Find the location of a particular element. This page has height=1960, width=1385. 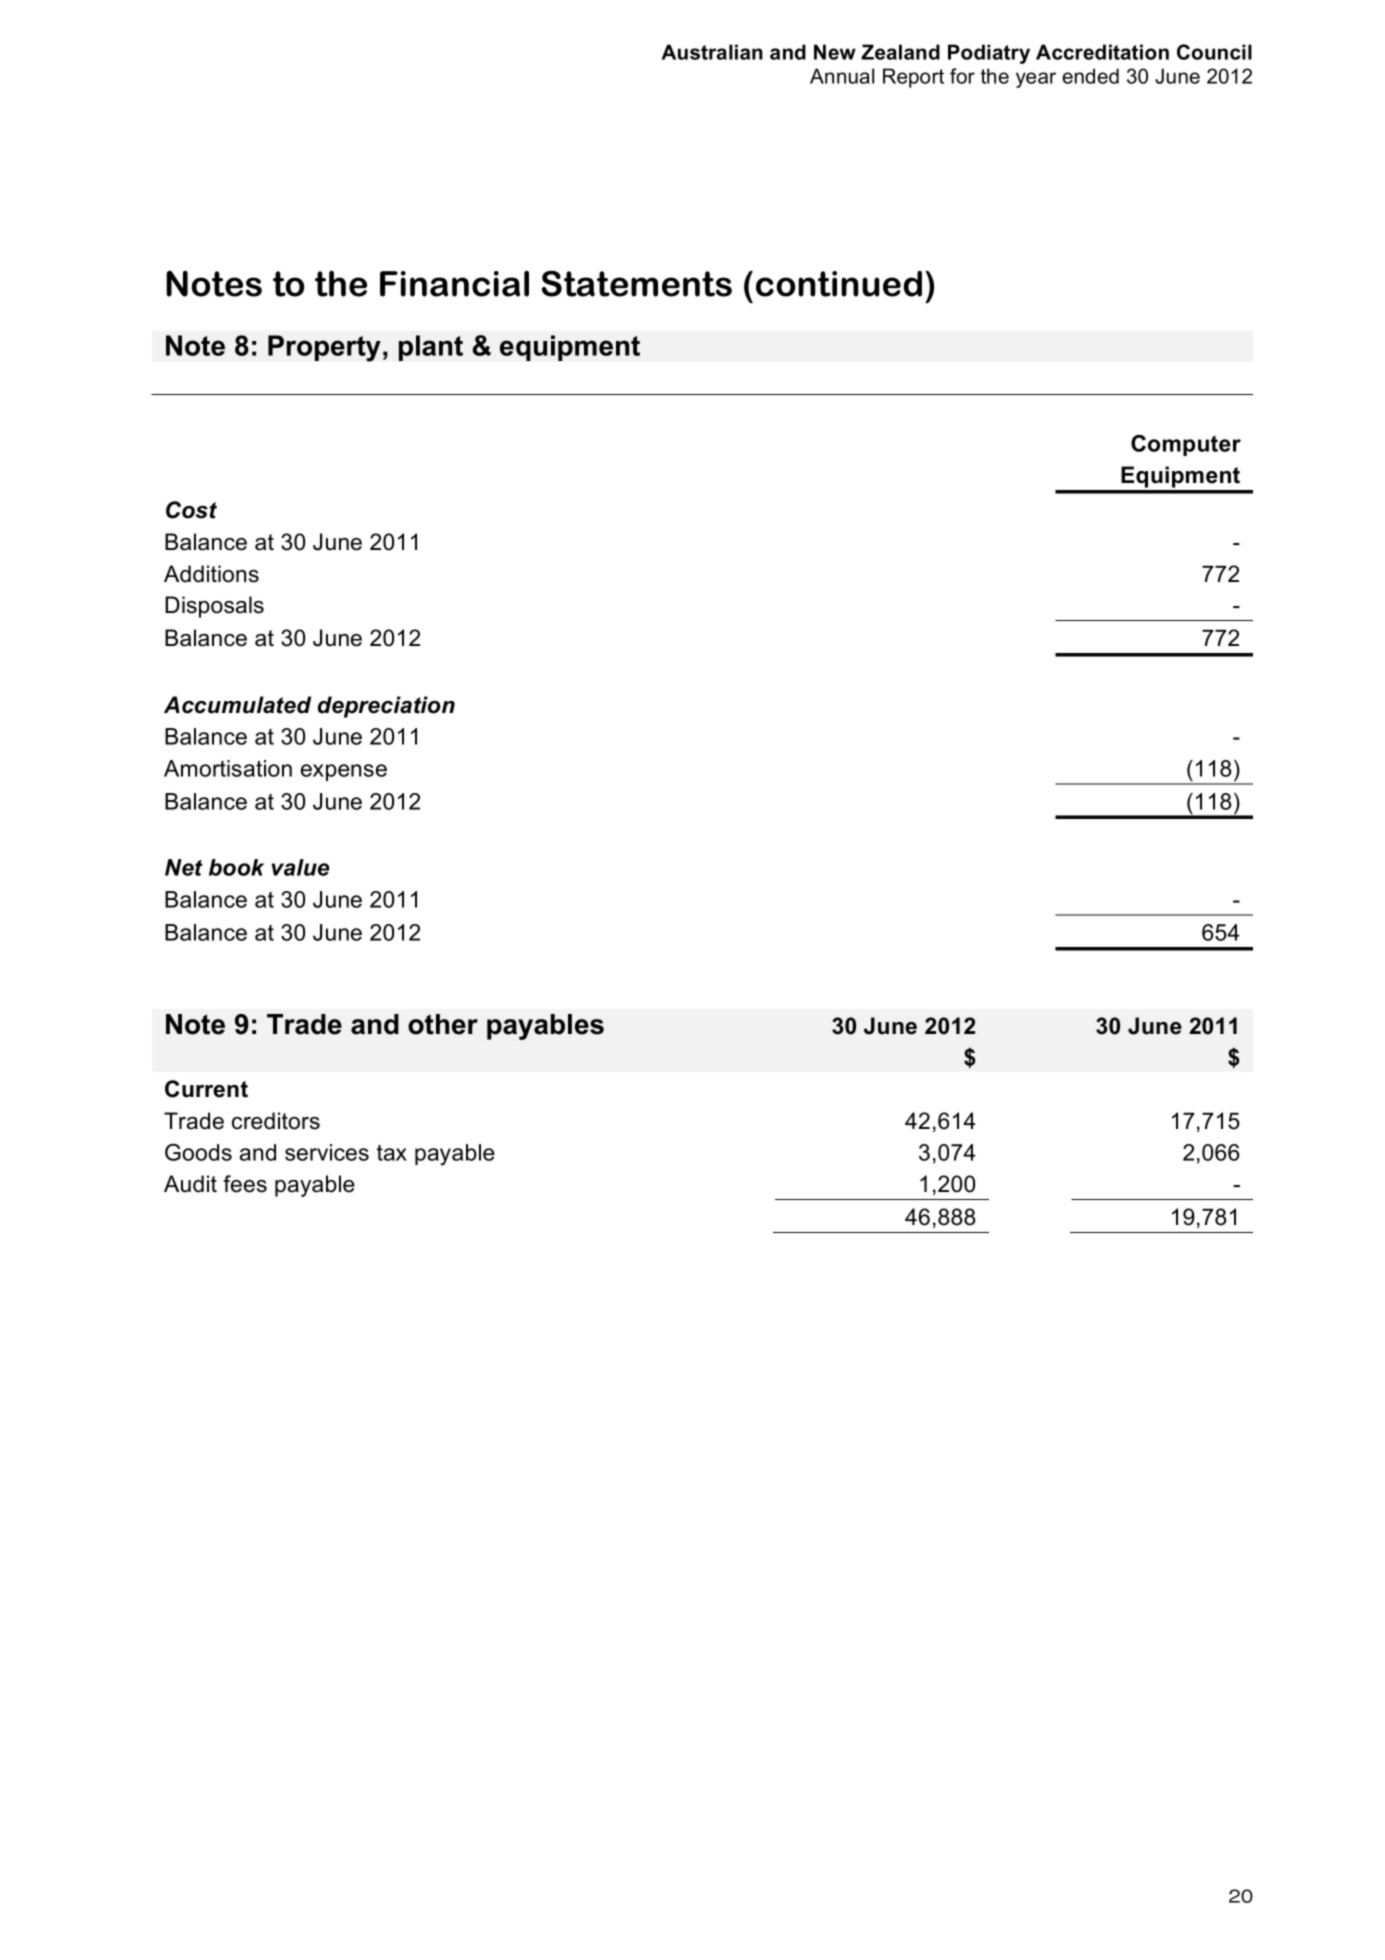

tax is located at coordinates (392, 1153).
